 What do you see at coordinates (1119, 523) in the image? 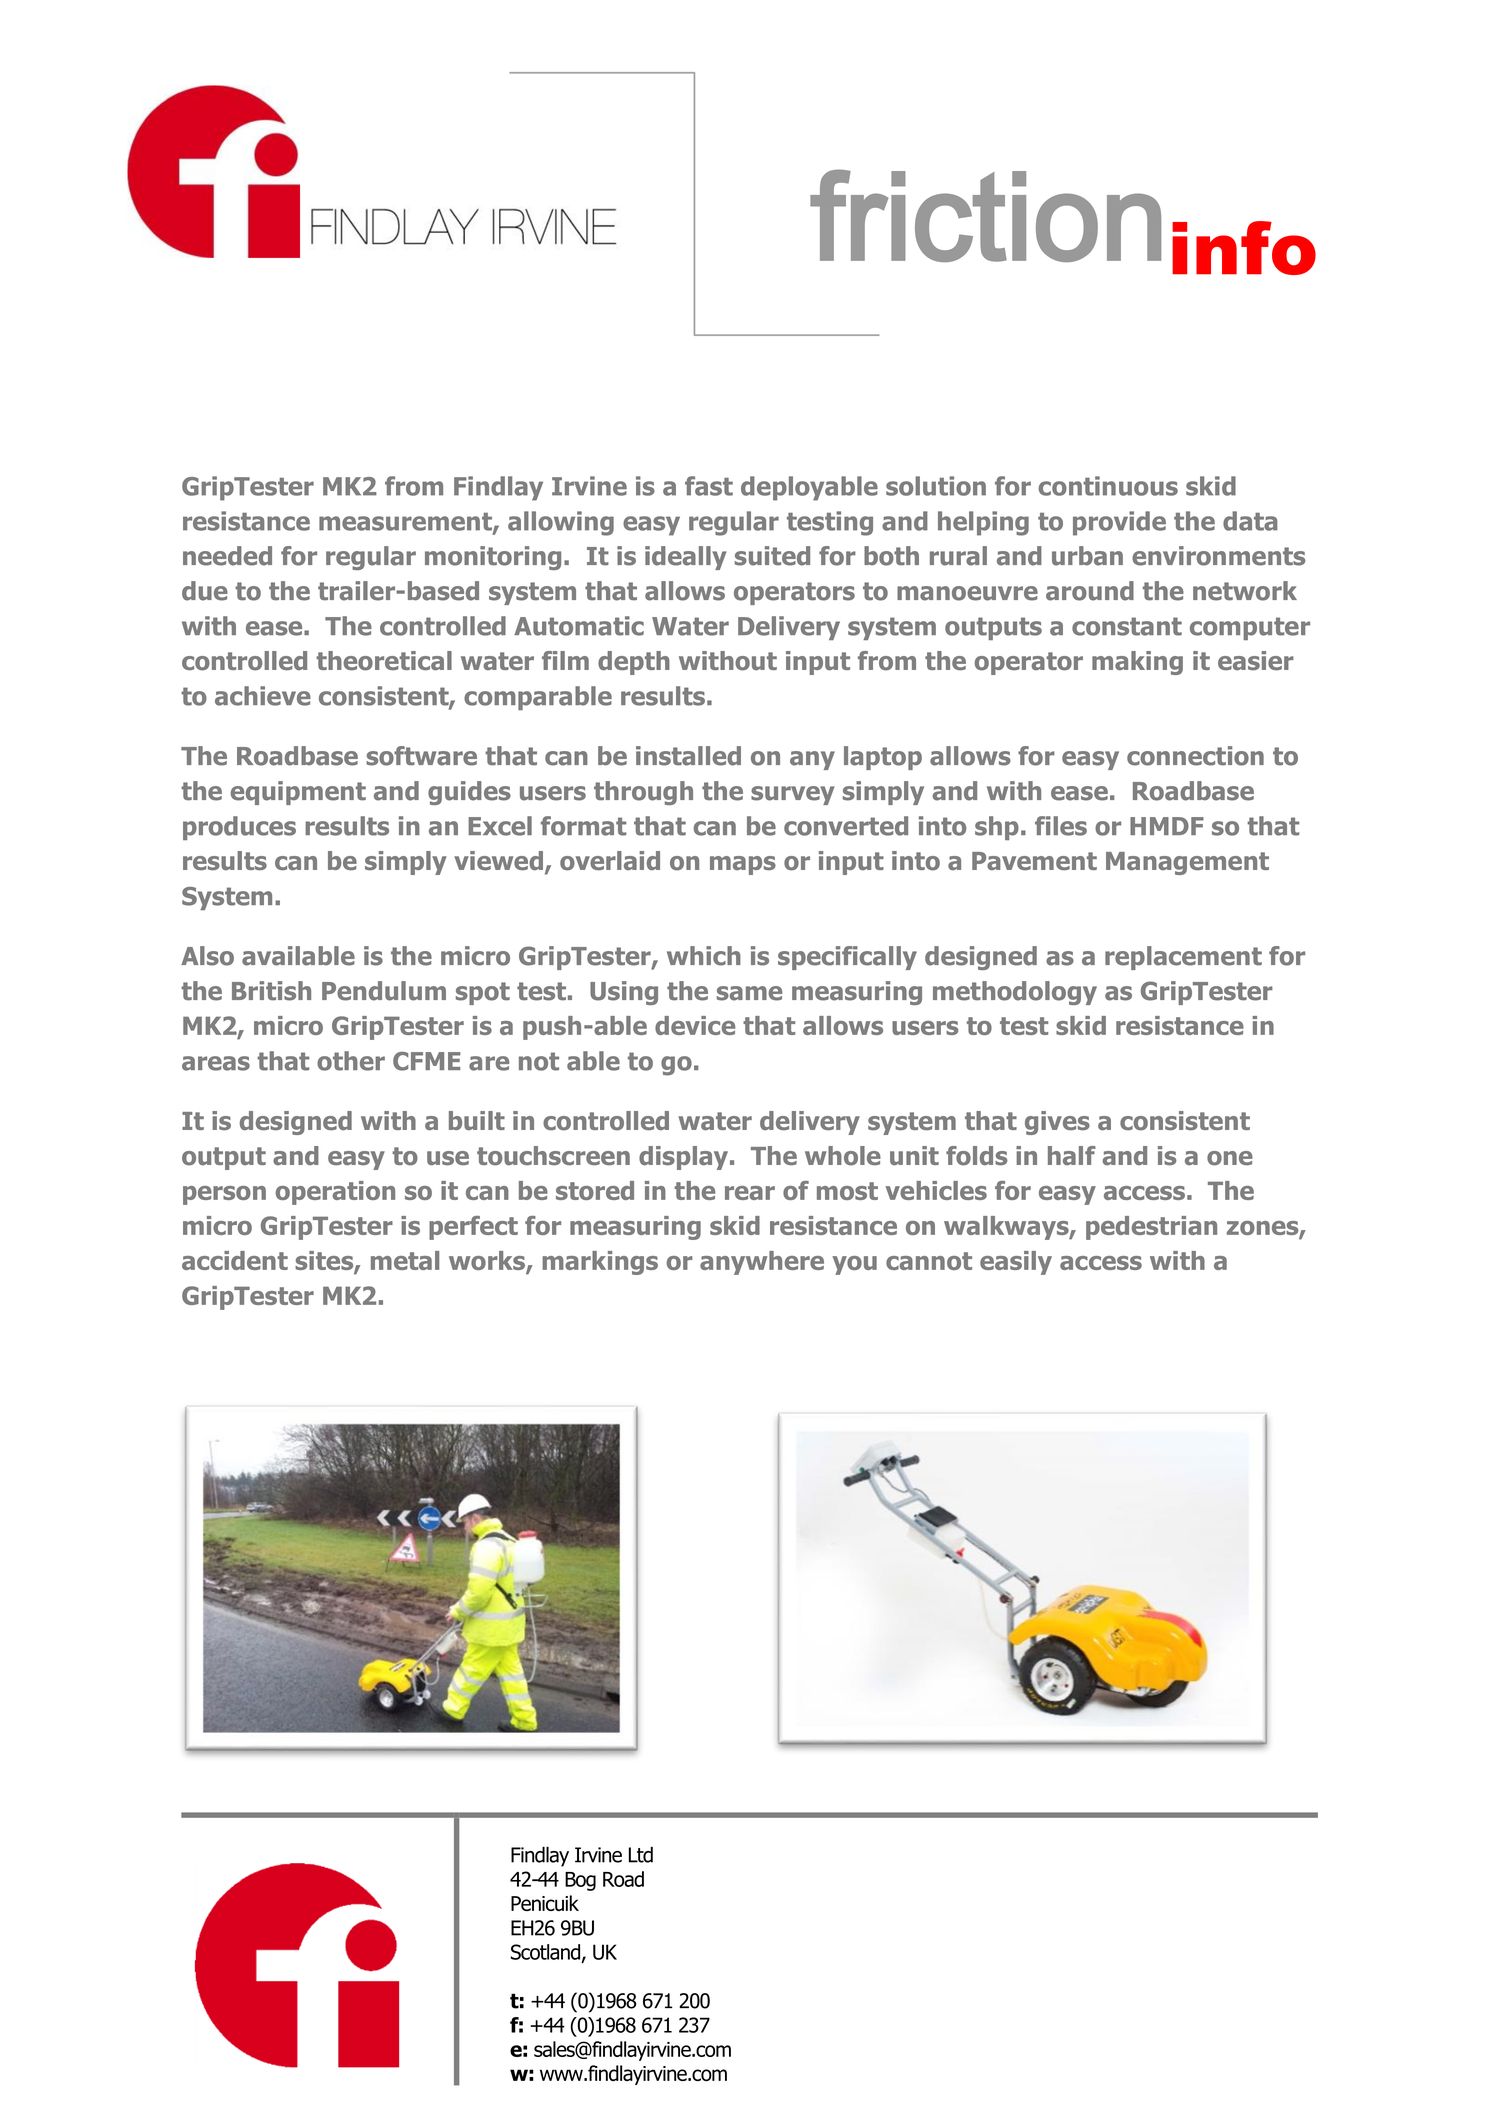
I see `provide` at bounding box center [1119, 523].
